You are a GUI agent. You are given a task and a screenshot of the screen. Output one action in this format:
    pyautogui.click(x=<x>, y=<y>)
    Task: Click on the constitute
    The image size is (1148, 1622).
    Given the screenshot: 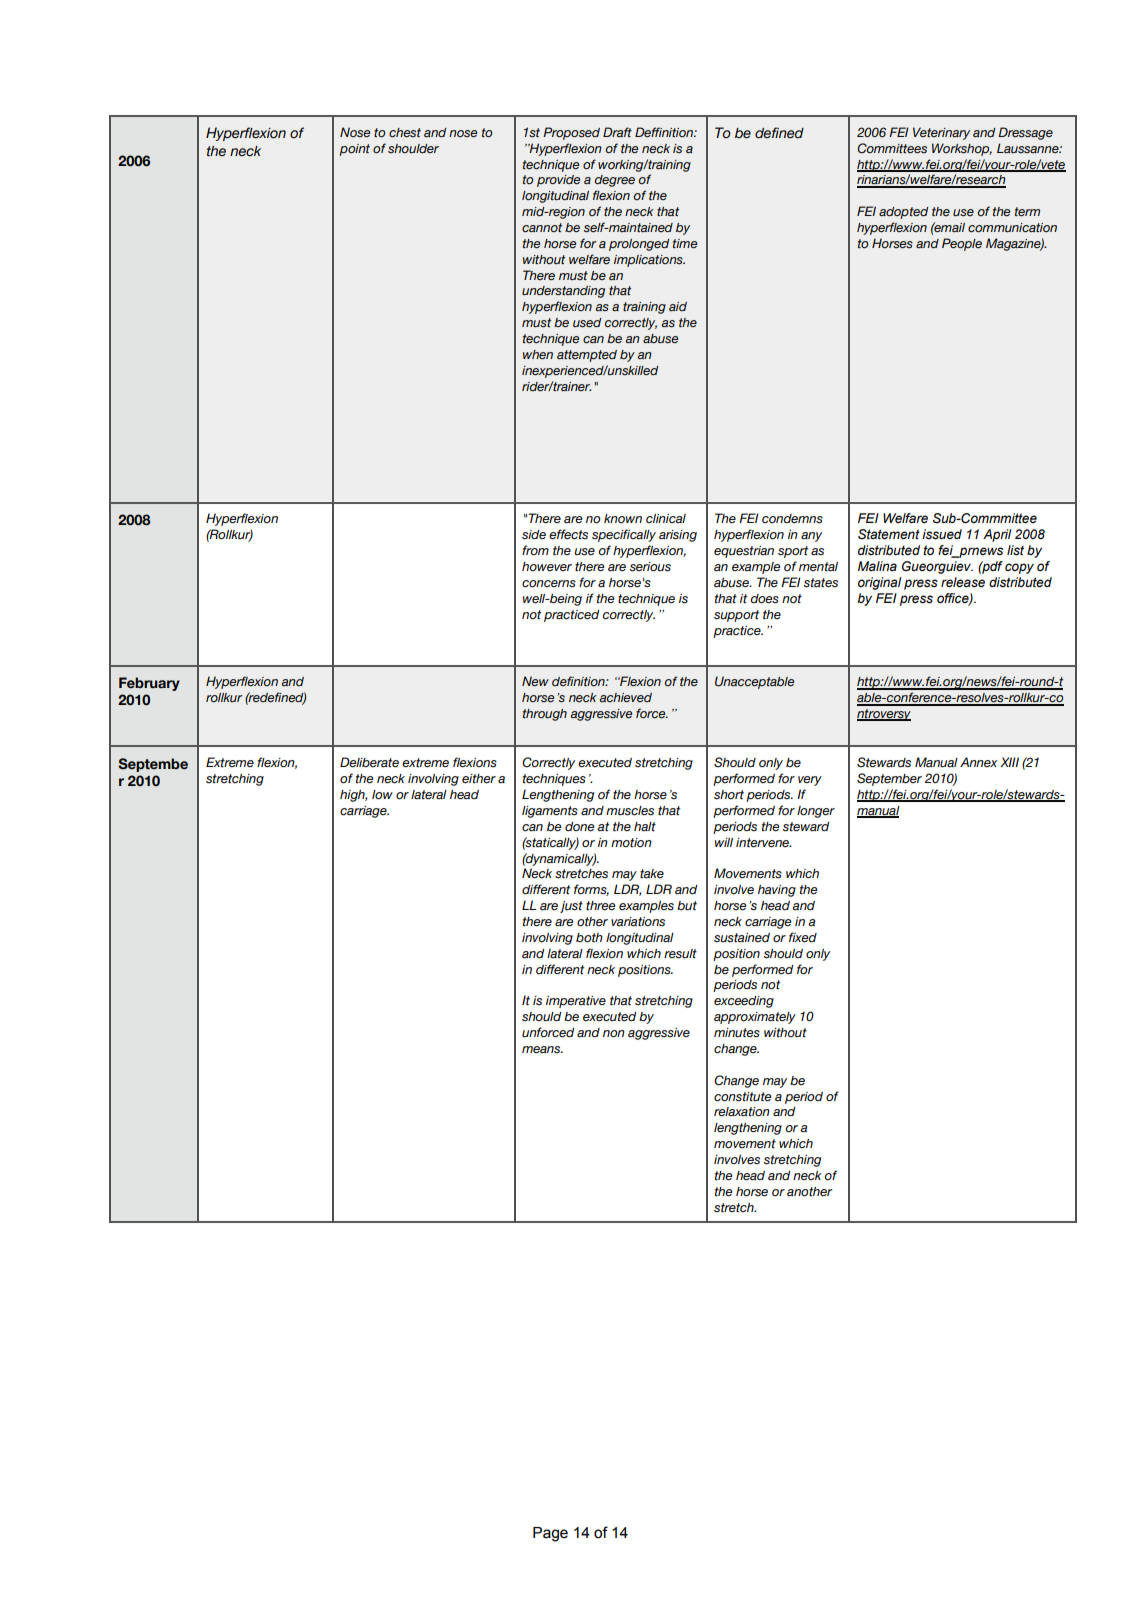 What is the action you would take?
    pyautogui.click(x=742, y=1097)
